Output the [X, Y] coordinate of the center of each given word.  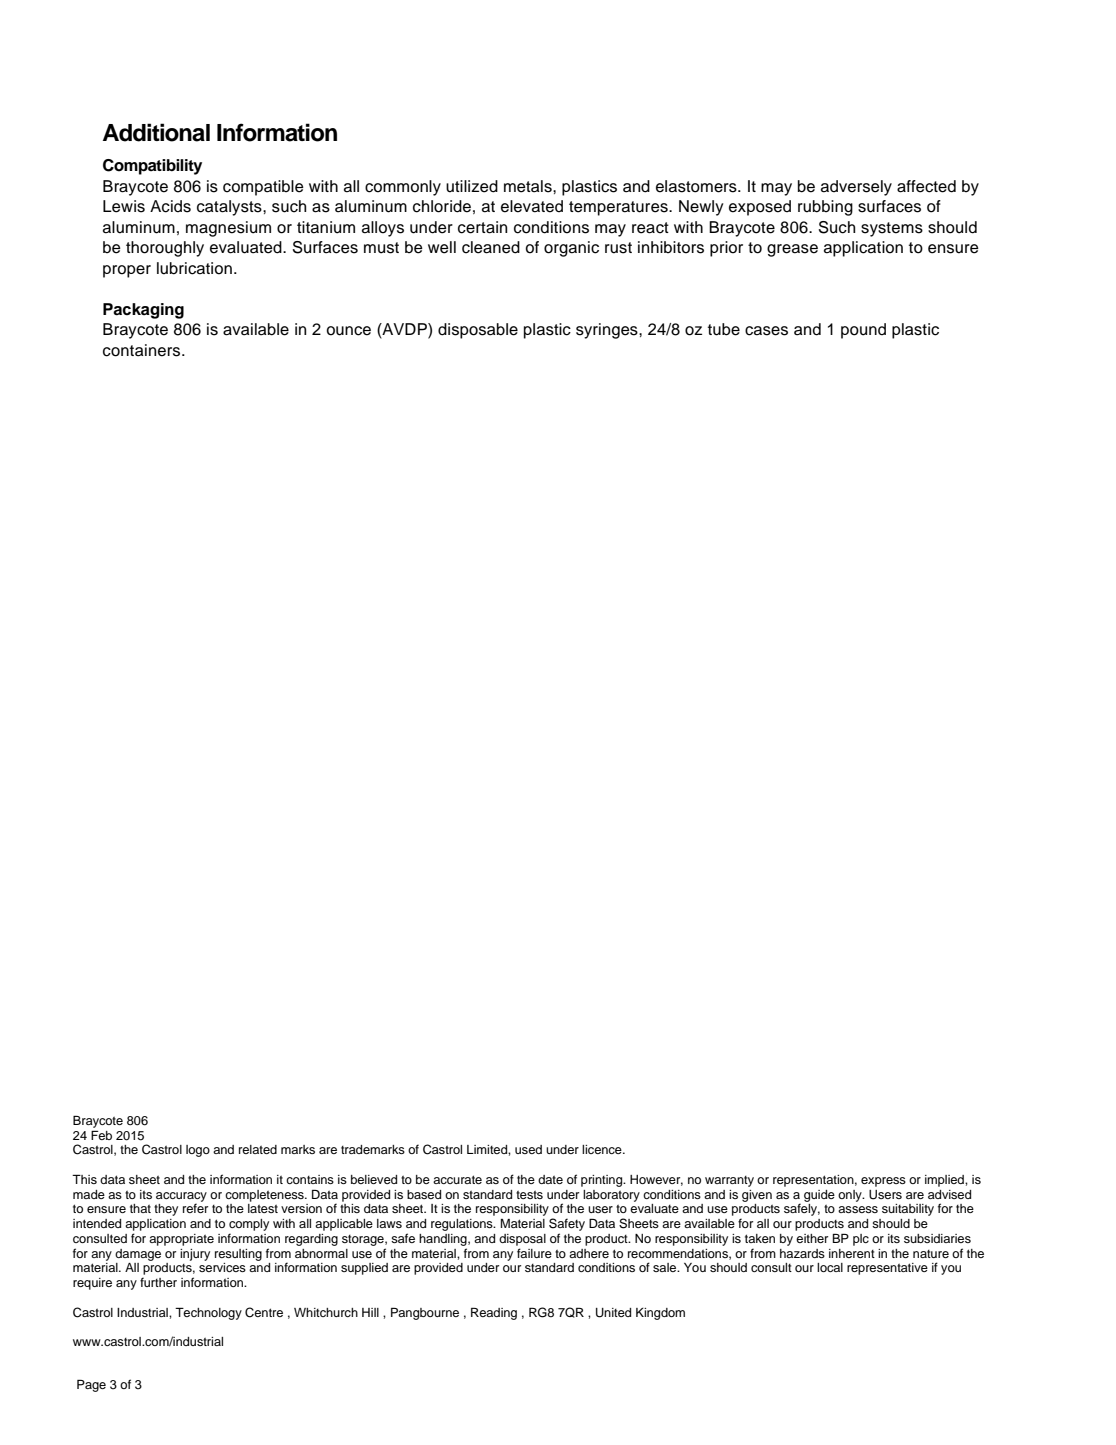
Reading [494, 1313]
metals [529, 186]
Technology [208, 1313]
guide [819, 1196]
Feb [101, 1135]
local [830, 1267]
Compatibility [152, 167]
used [528, 1149]
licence [603, 1149]
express [883, 1182]
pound [863, 331]
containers [143, 350]
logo [198, 1151]
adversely [856, 188]
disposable [478, 331]
